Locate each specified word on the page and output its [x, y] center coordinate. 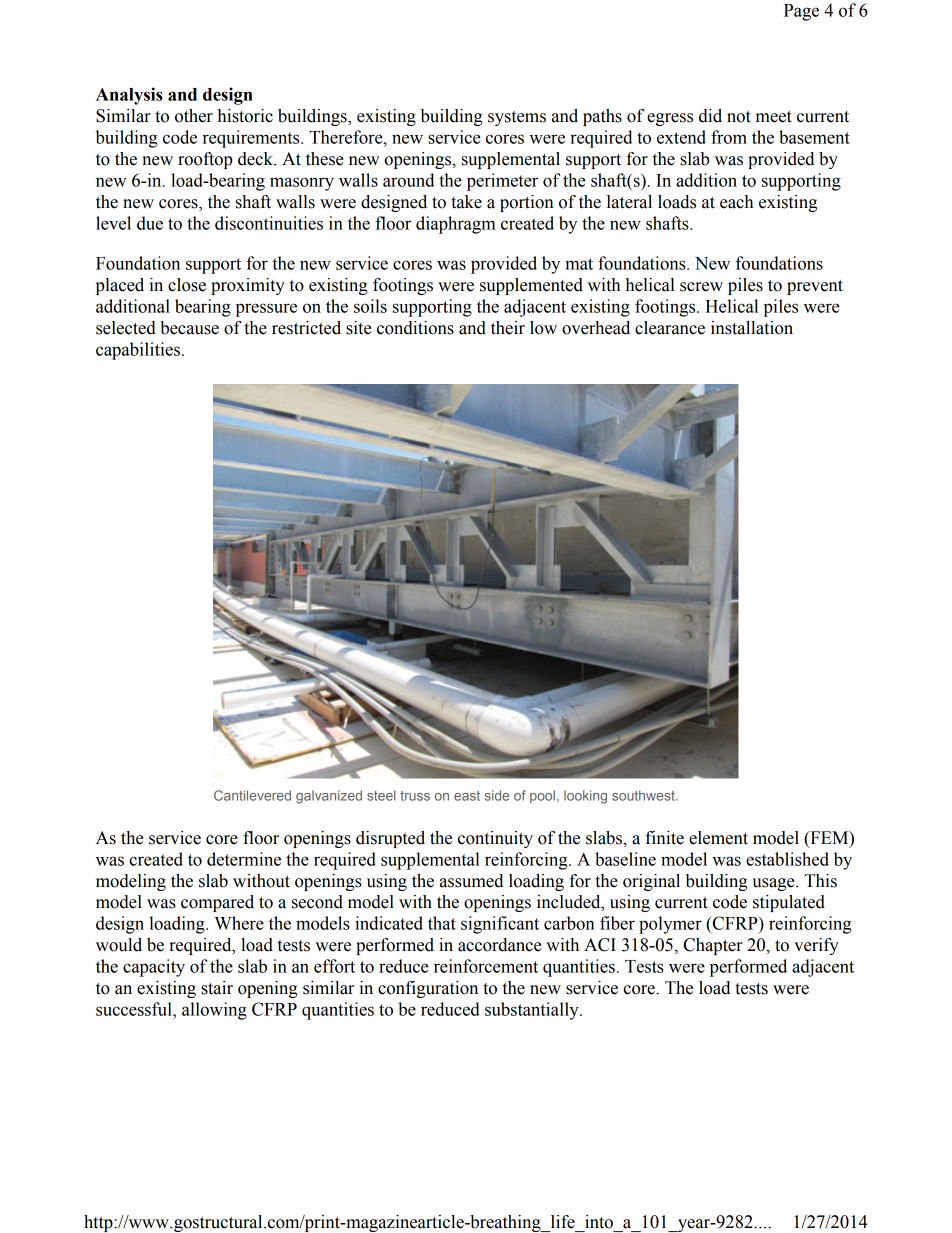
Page [801, 12]
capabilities [138, 351]
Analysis [129, 96]
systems [517, 118]
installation [752, 328]
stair [217, 988]
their [508, 328]
